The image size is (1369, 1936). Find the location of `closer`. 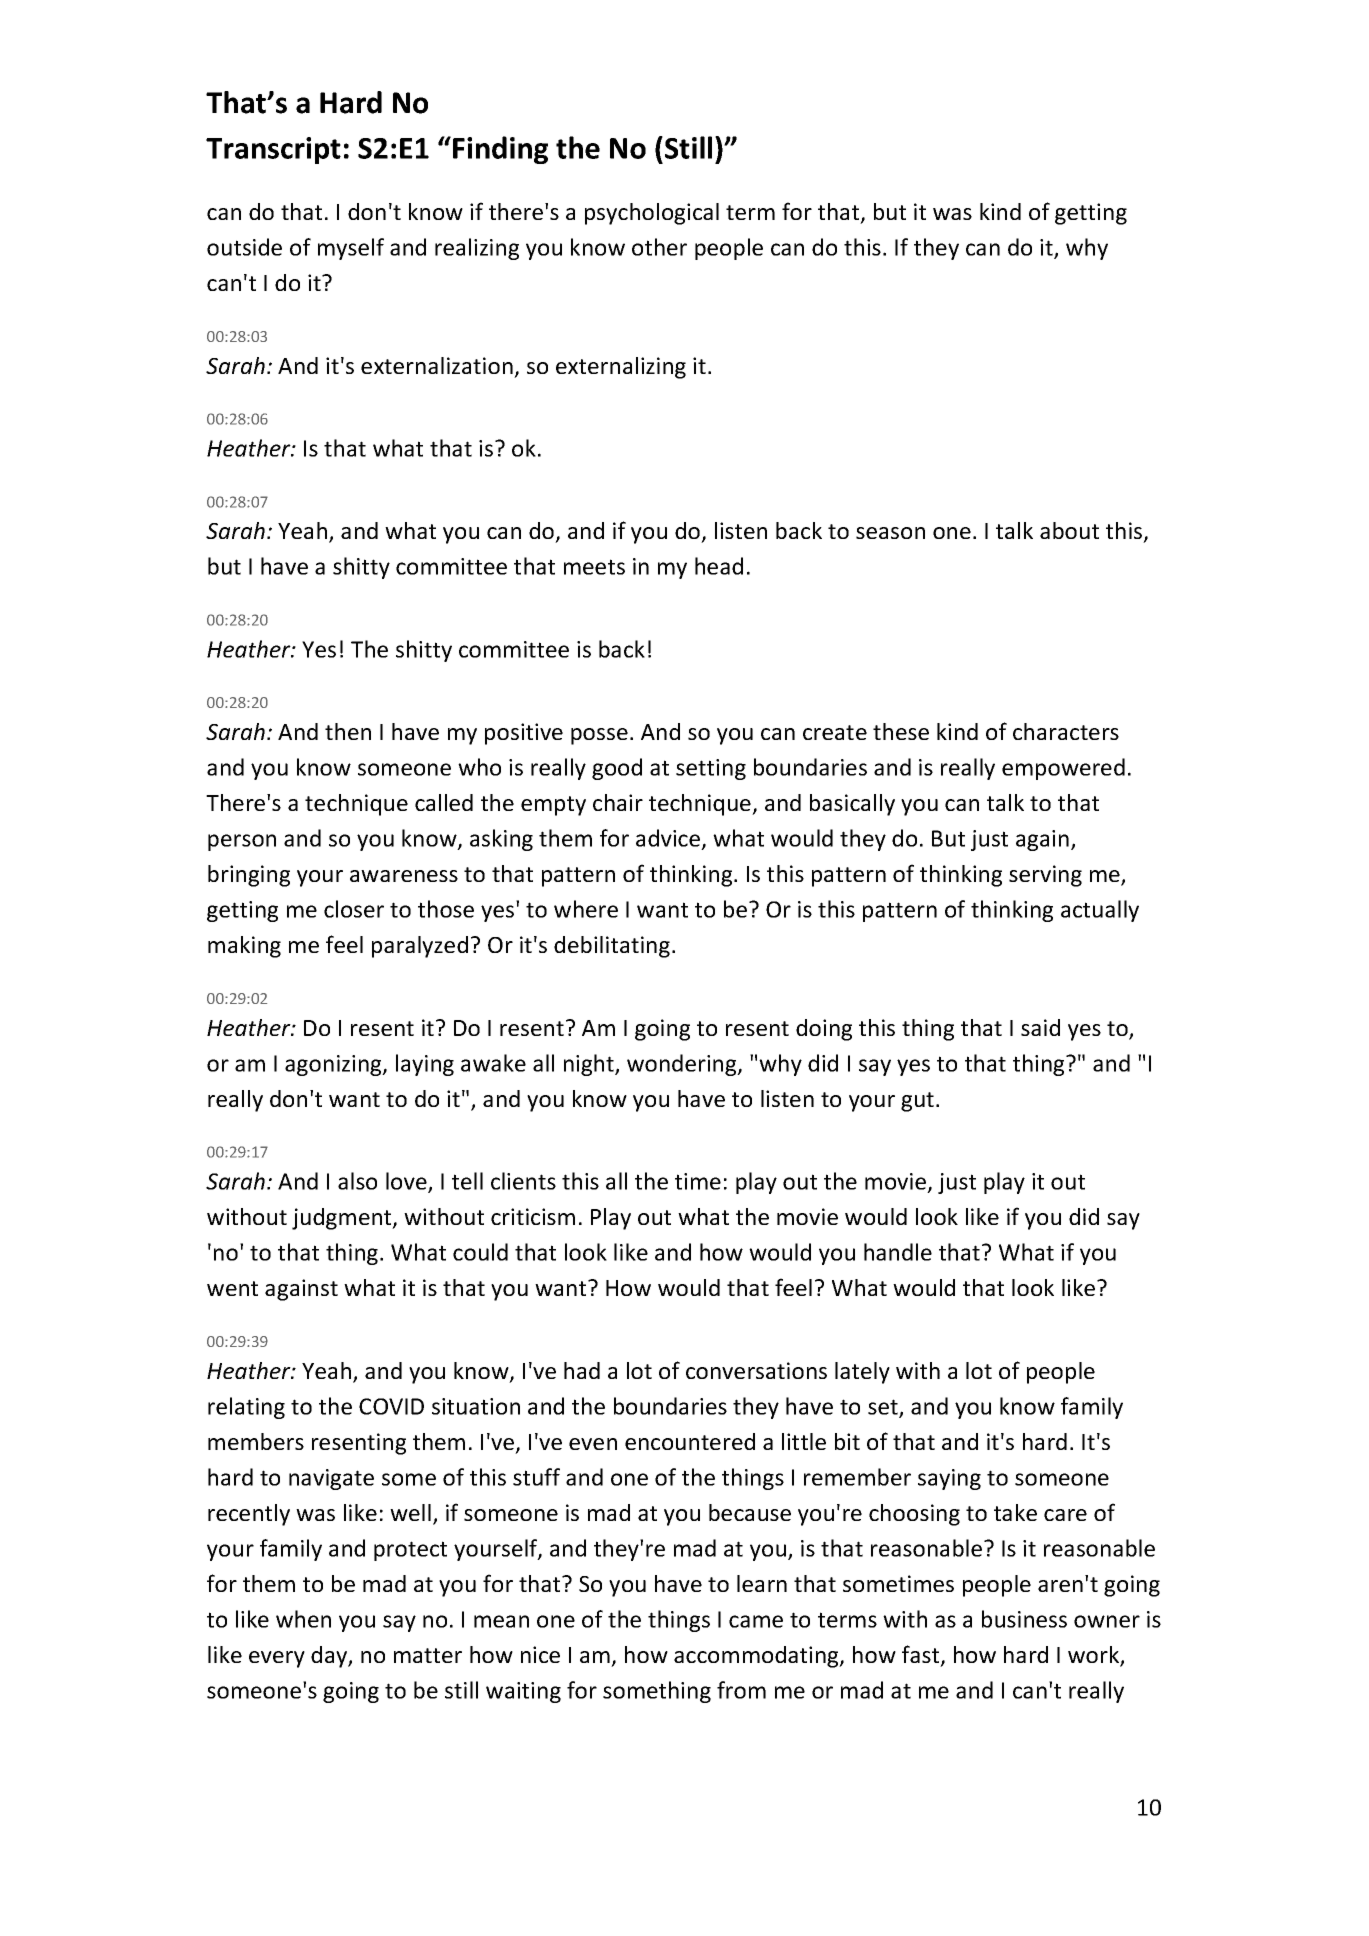

closer is located at coordinates (354, 909).
